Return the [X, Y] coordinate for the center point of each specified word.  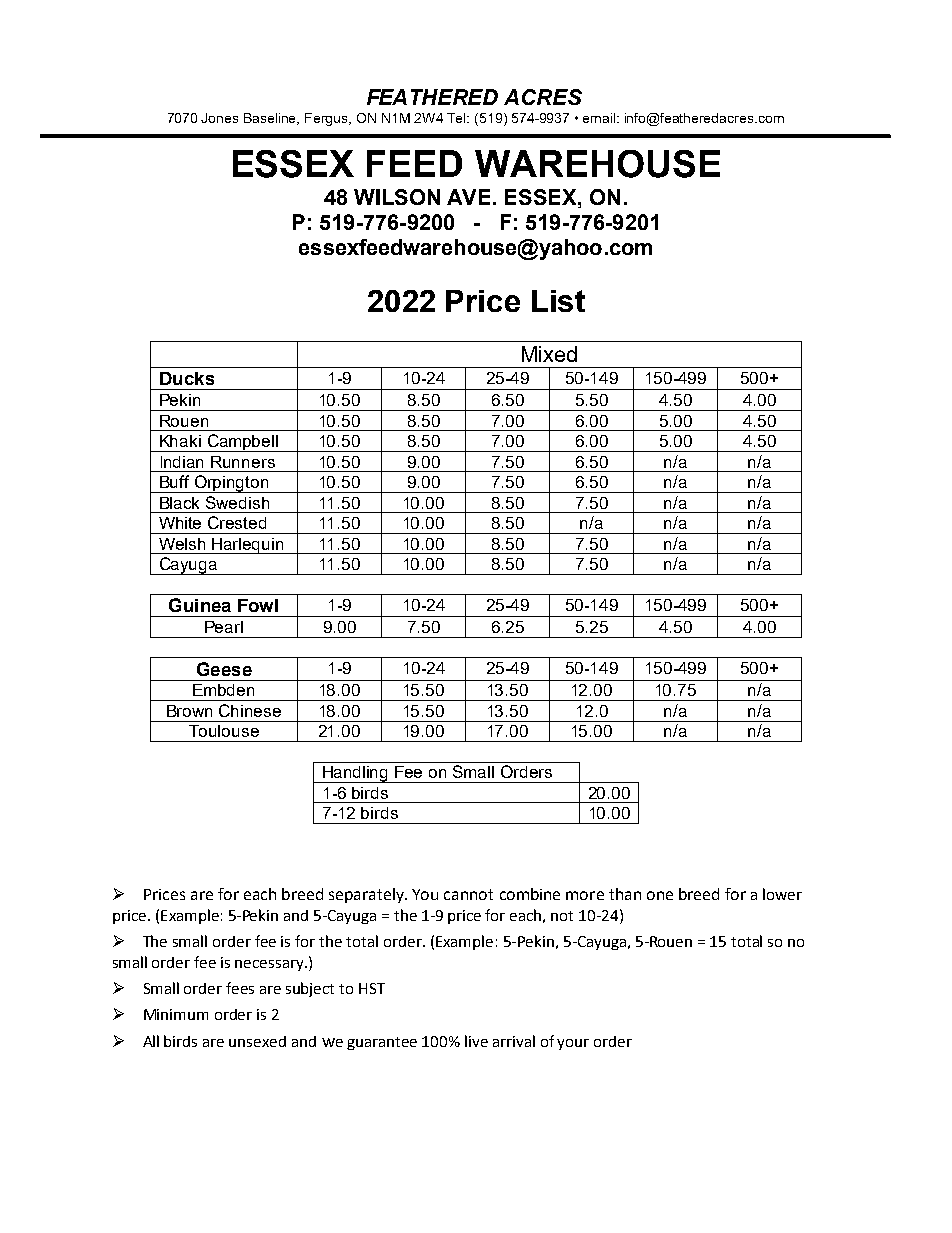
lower [782, 894]
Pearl [224, 627]
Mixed [549, 354]
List [558, 301]
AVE [468, 197]
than [625, 894]
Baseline [271, 119]
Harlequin [248, 546]
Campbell [242, 443]
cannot [468, 894]
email [600, 118]
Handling [356, 774]
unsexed [257, 1041]
